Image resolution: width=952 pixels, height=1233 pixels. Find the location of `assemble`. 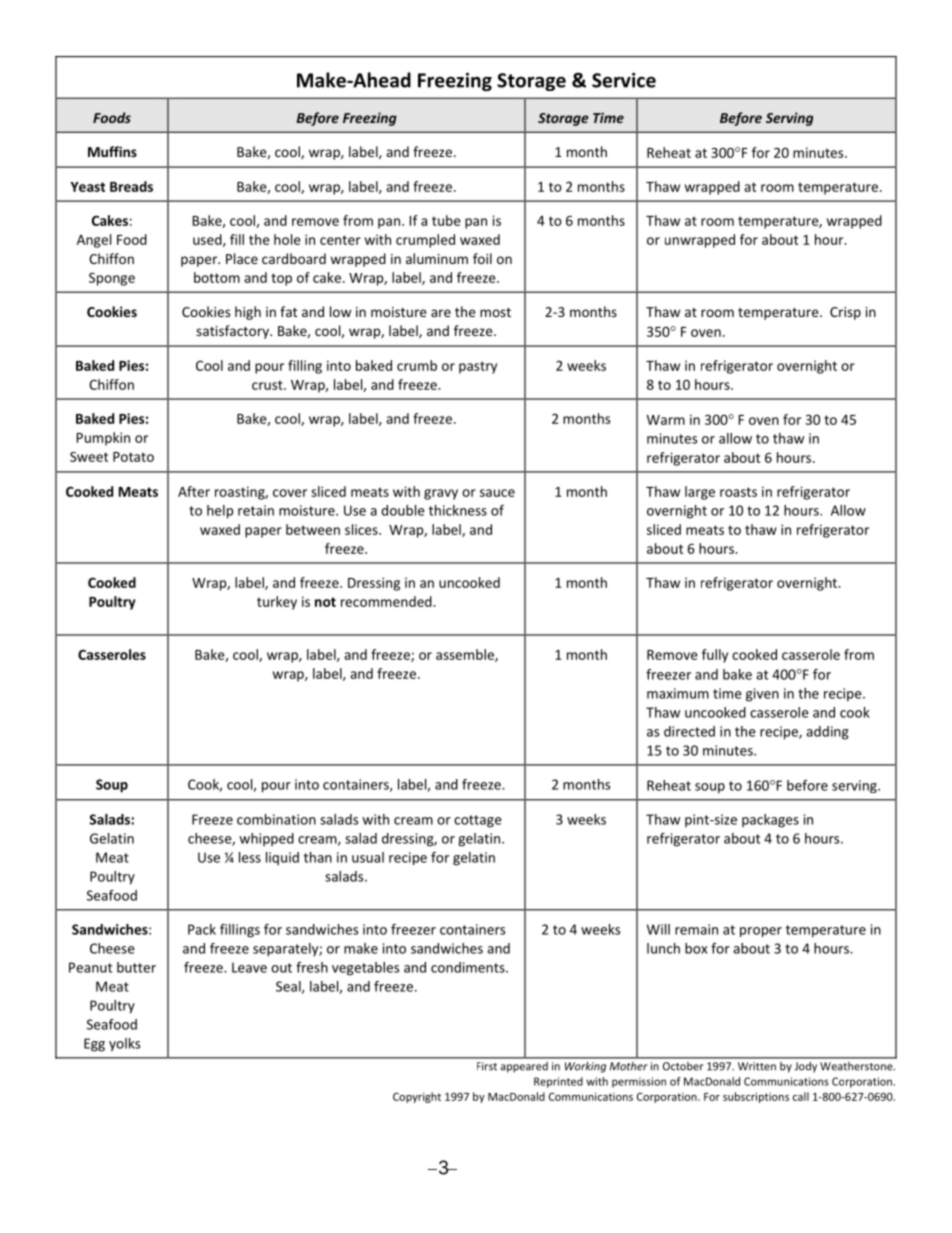

assemble is located at coordinates (466, 655).
